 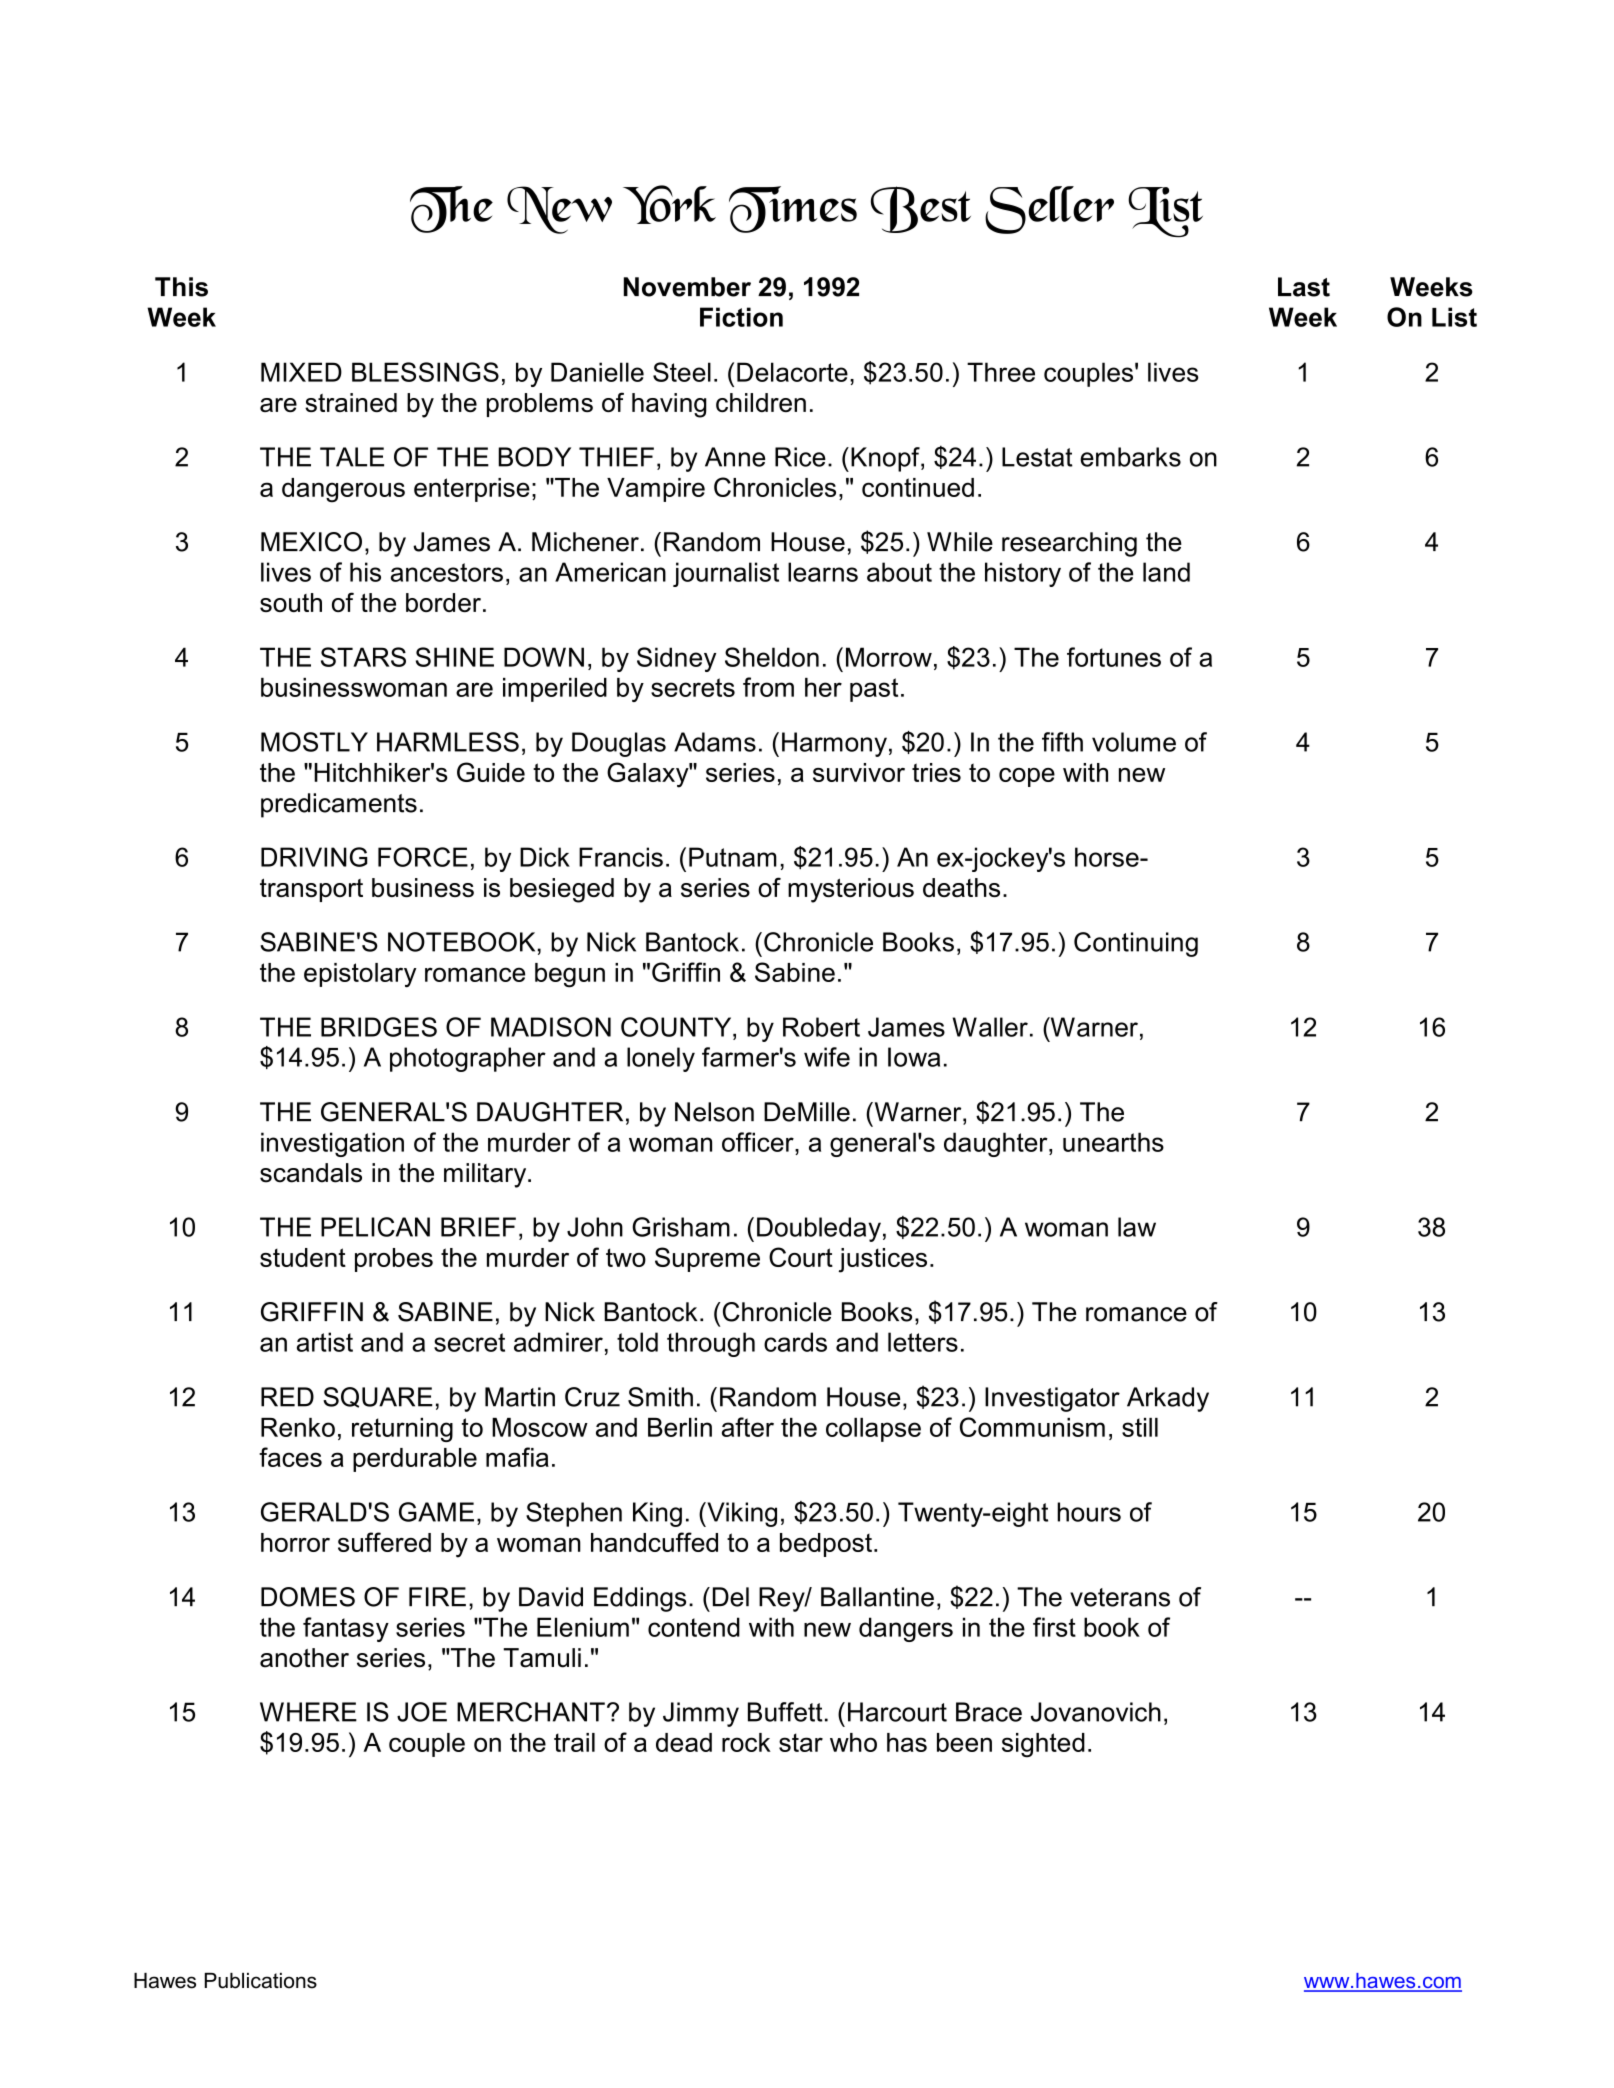 What do you see at coordinates (741, 317) in the document?
I see `Fiction` at bounding box center [741, 317].
